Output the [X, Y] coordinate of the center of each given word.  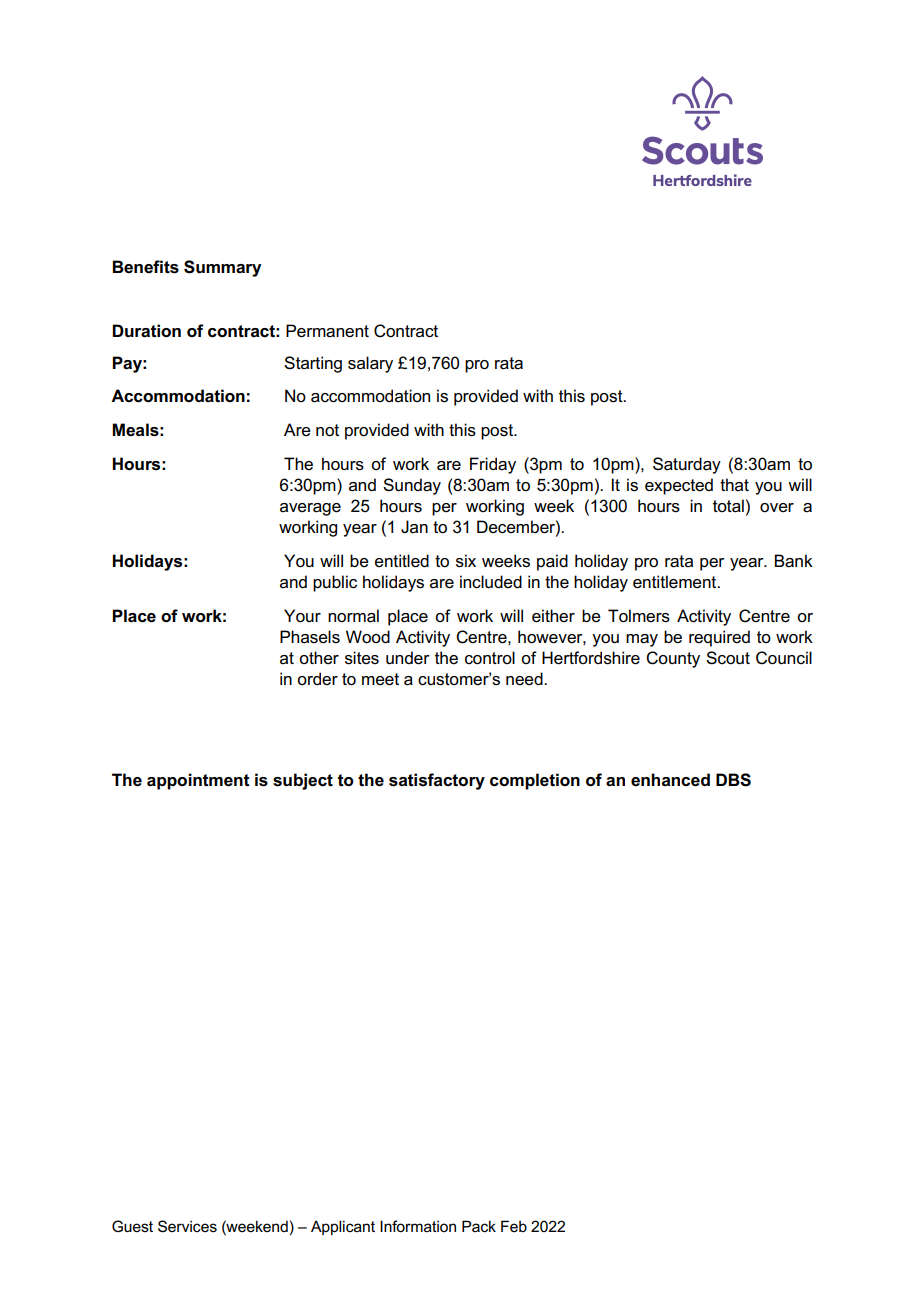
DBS [733, 780]
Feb [514, 1226]
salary [370, 364]
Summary [223, 268]
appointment [198, 781]
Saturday [687, 465]
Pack [479, 1226]
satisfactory [437, 781]
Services [187, 1226]
